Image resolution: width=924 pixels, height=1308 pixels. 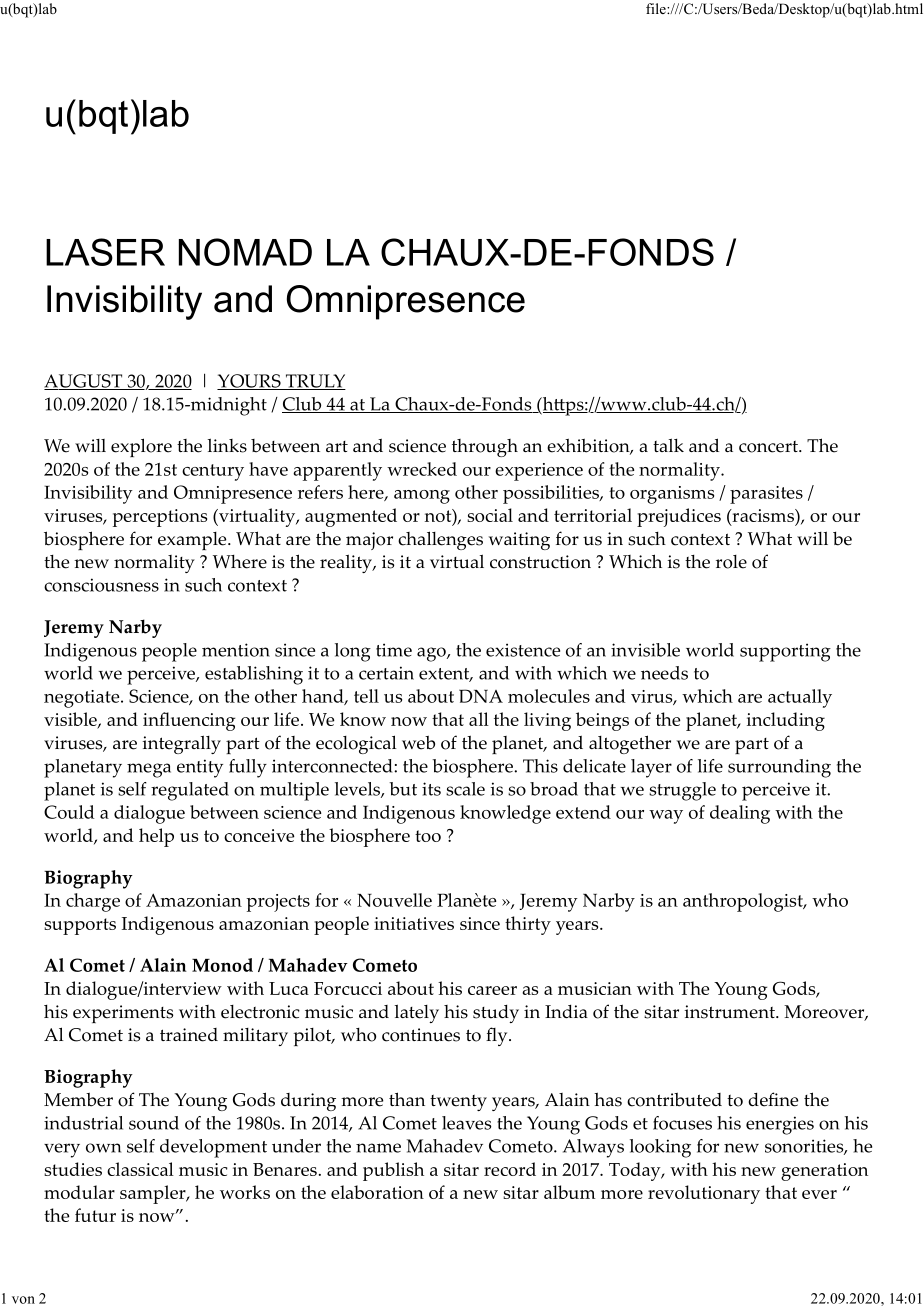 I want to click on von, so click(x=23, y=1300).
